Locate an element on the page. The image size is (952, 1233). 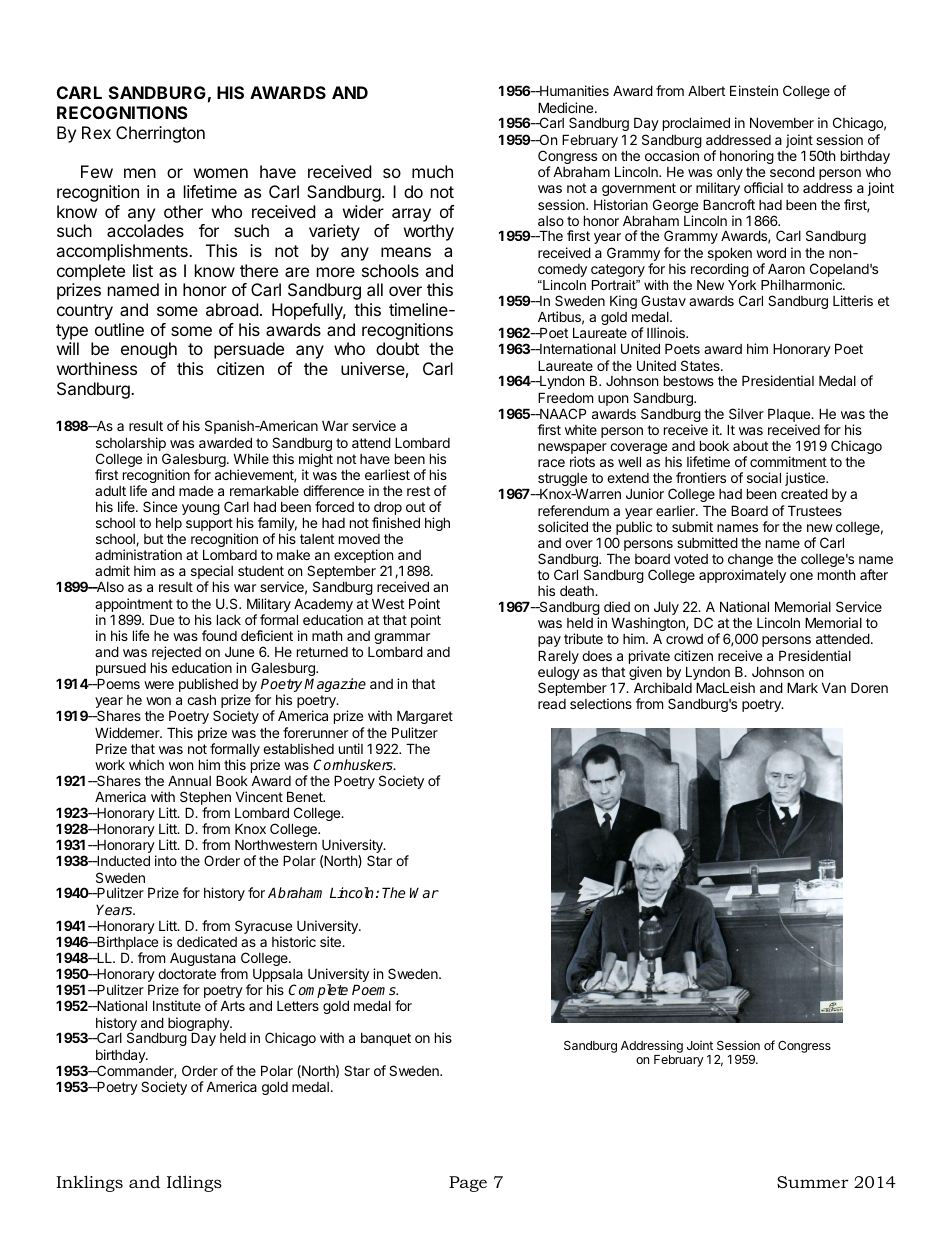
November is located at coordinates (782, 122).
